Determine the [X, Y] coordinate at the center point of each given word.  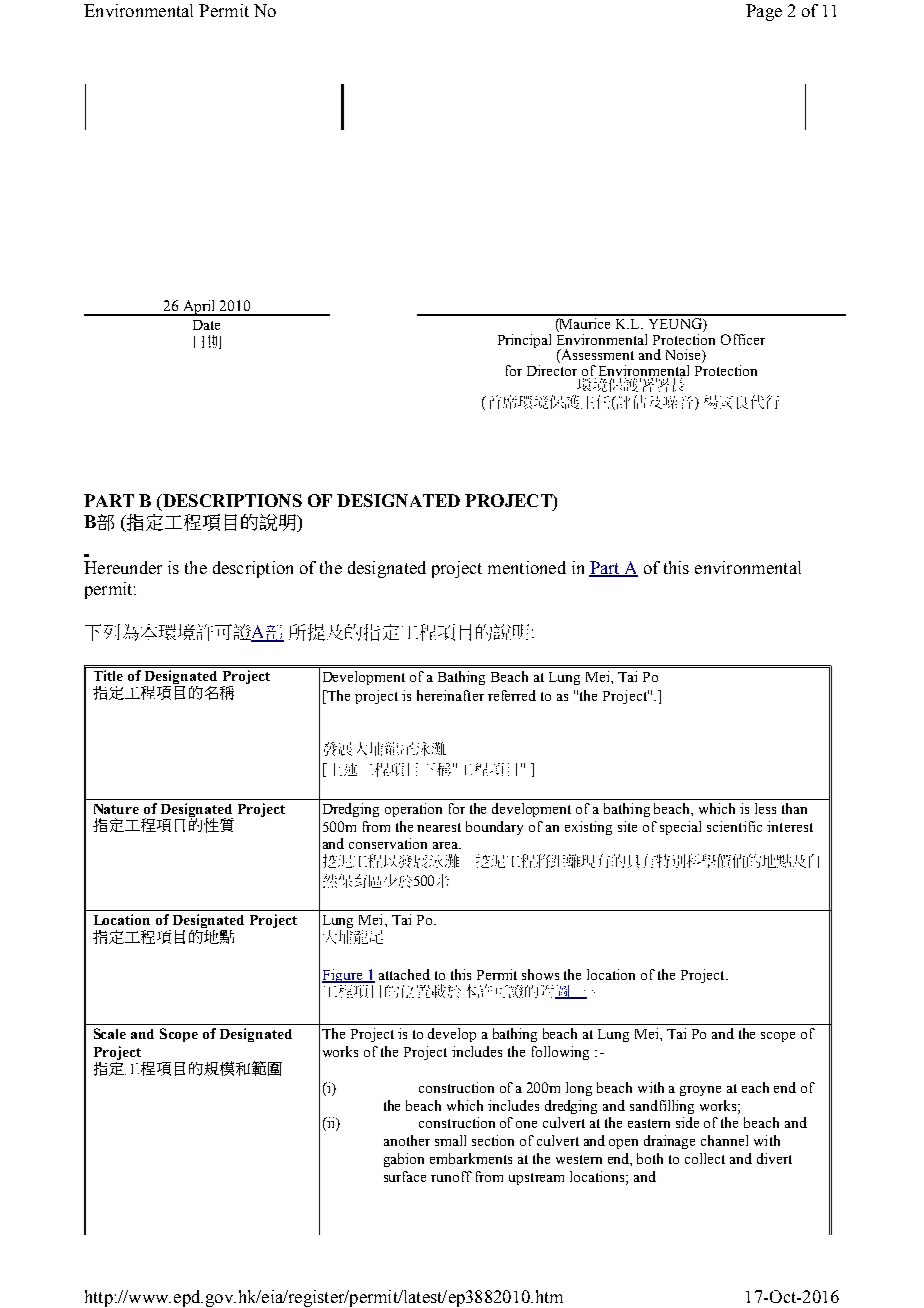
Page [764, 12]
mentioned [527, 567]
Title [108, 675]
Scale [110, 1033]
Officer [743, 339]
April [199, 308]
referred [512, 695]
